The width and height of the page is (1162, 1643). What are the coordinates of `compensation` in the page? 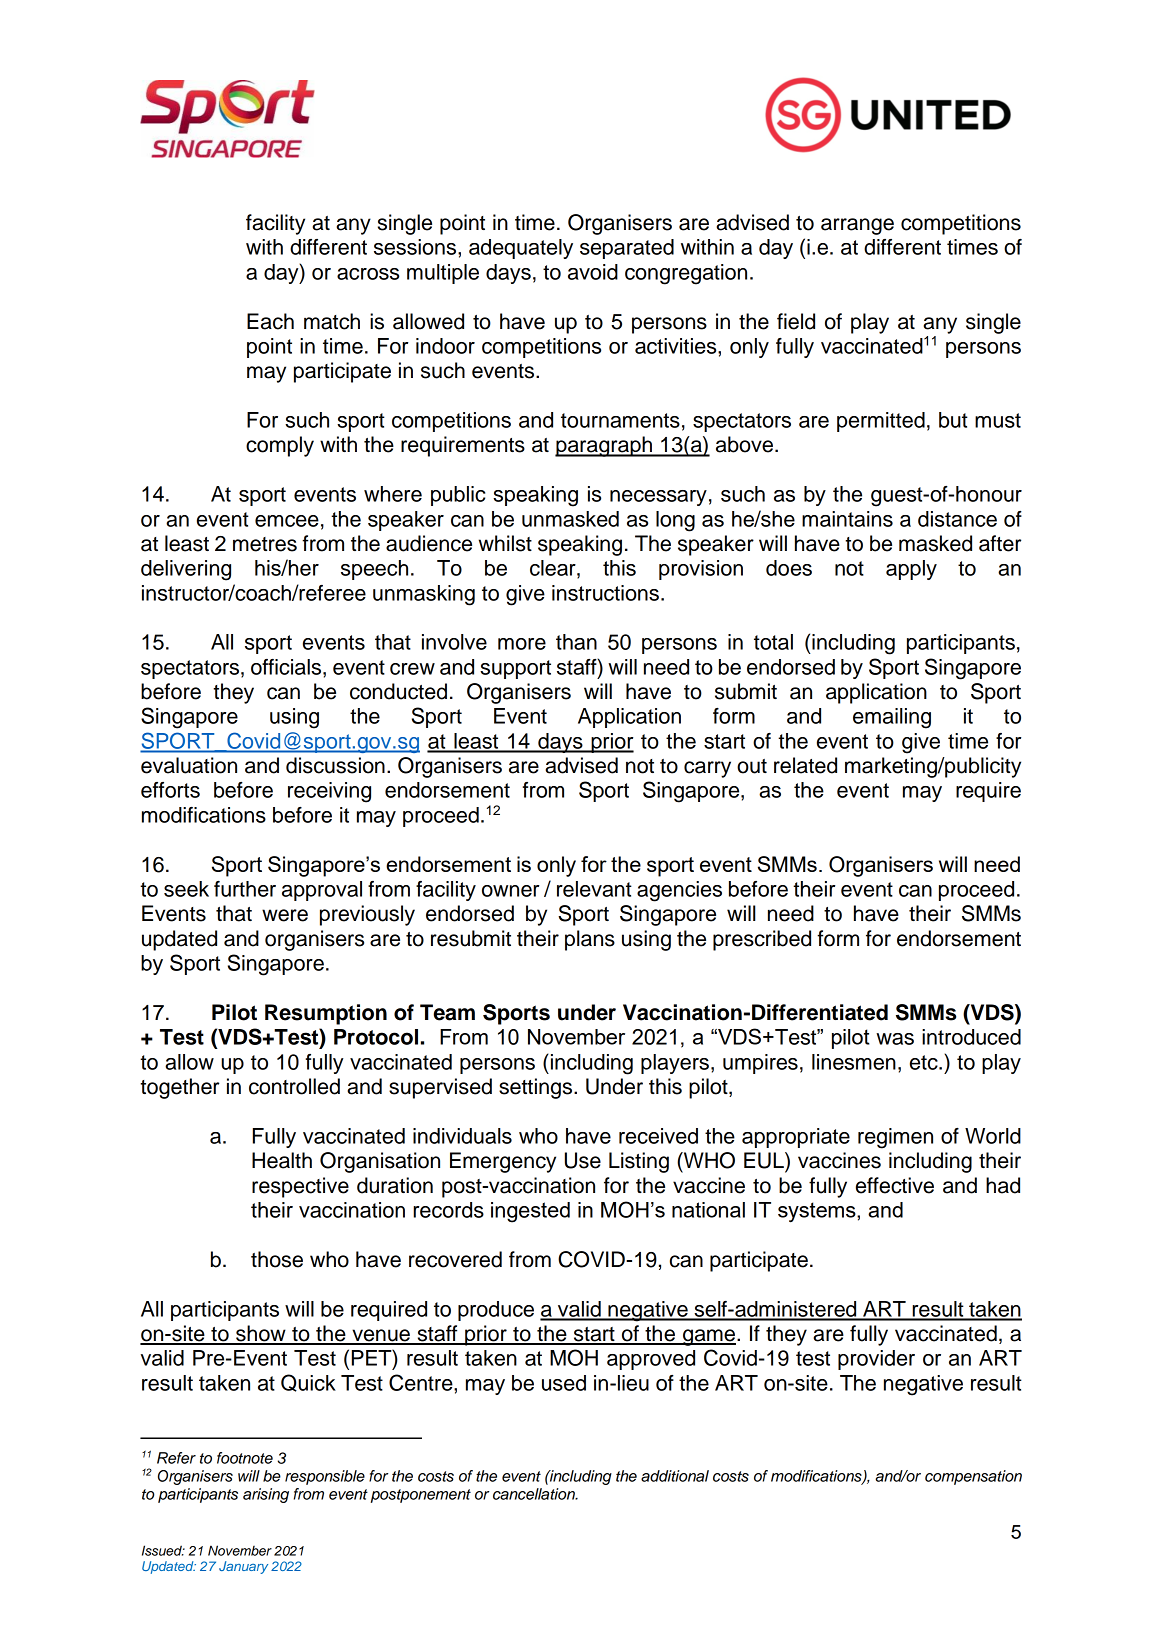 It's located at (973, 1477).
